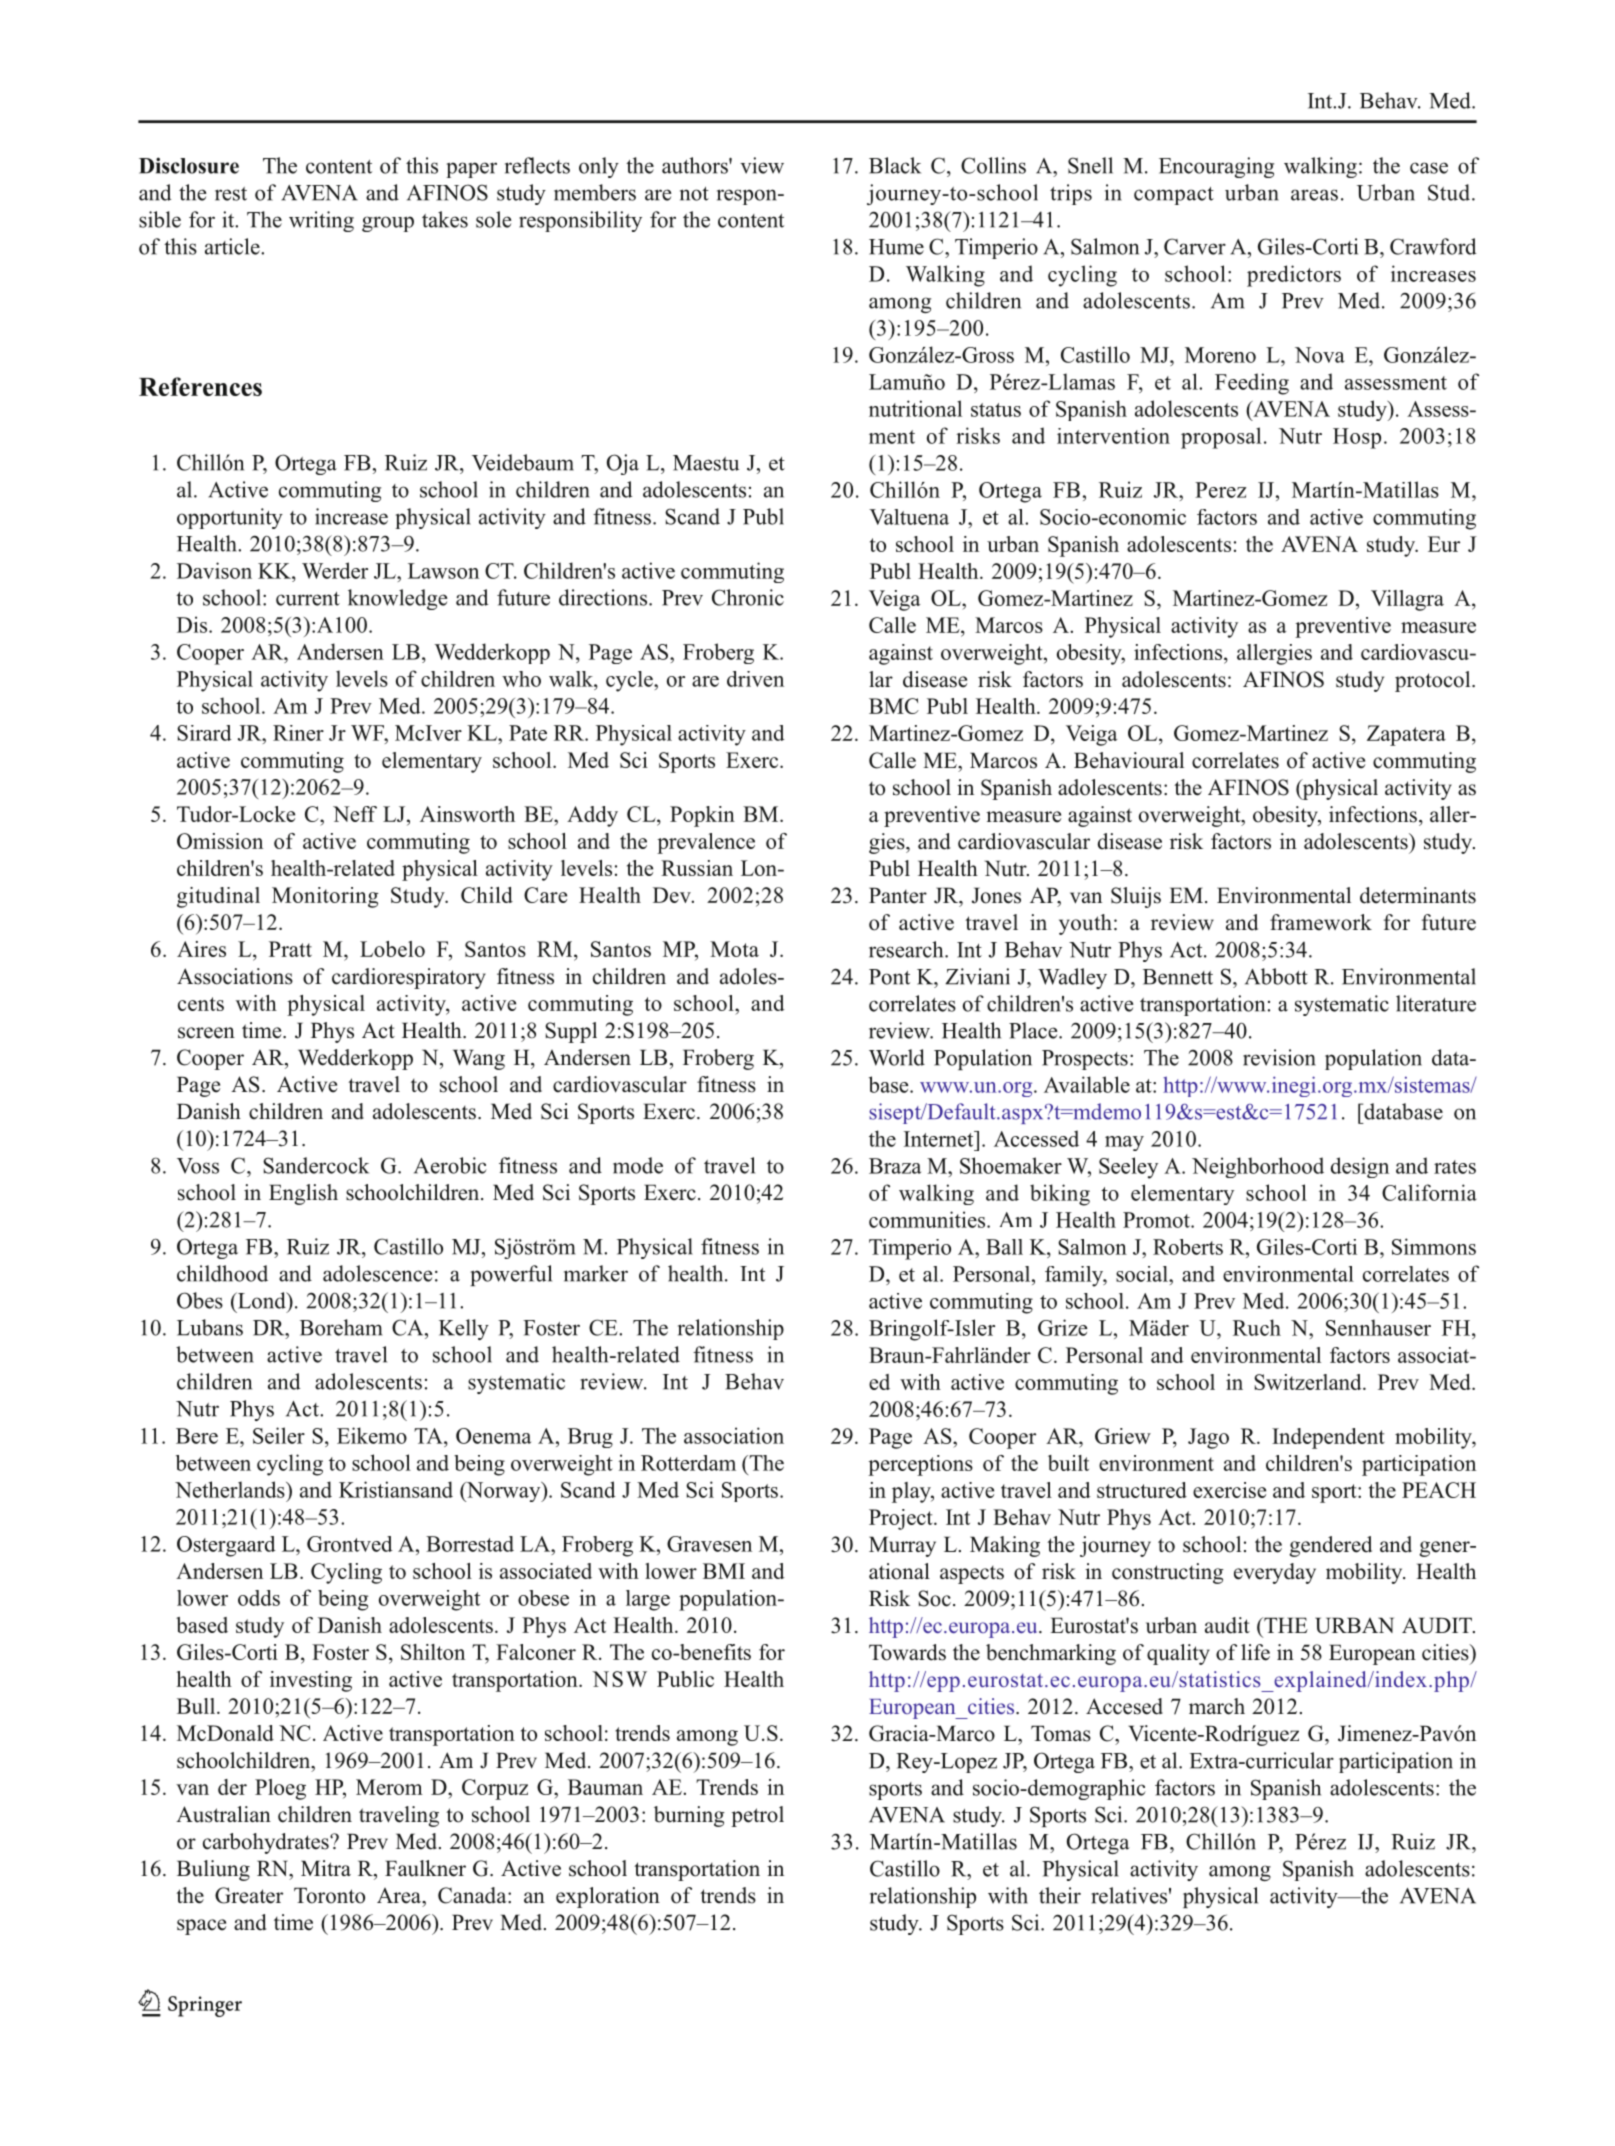 Image resolution: width=1615 pixels, height=2146 pixels. Describe the element at coordinates (321, 221) in the image. I see `writing` at that location.
